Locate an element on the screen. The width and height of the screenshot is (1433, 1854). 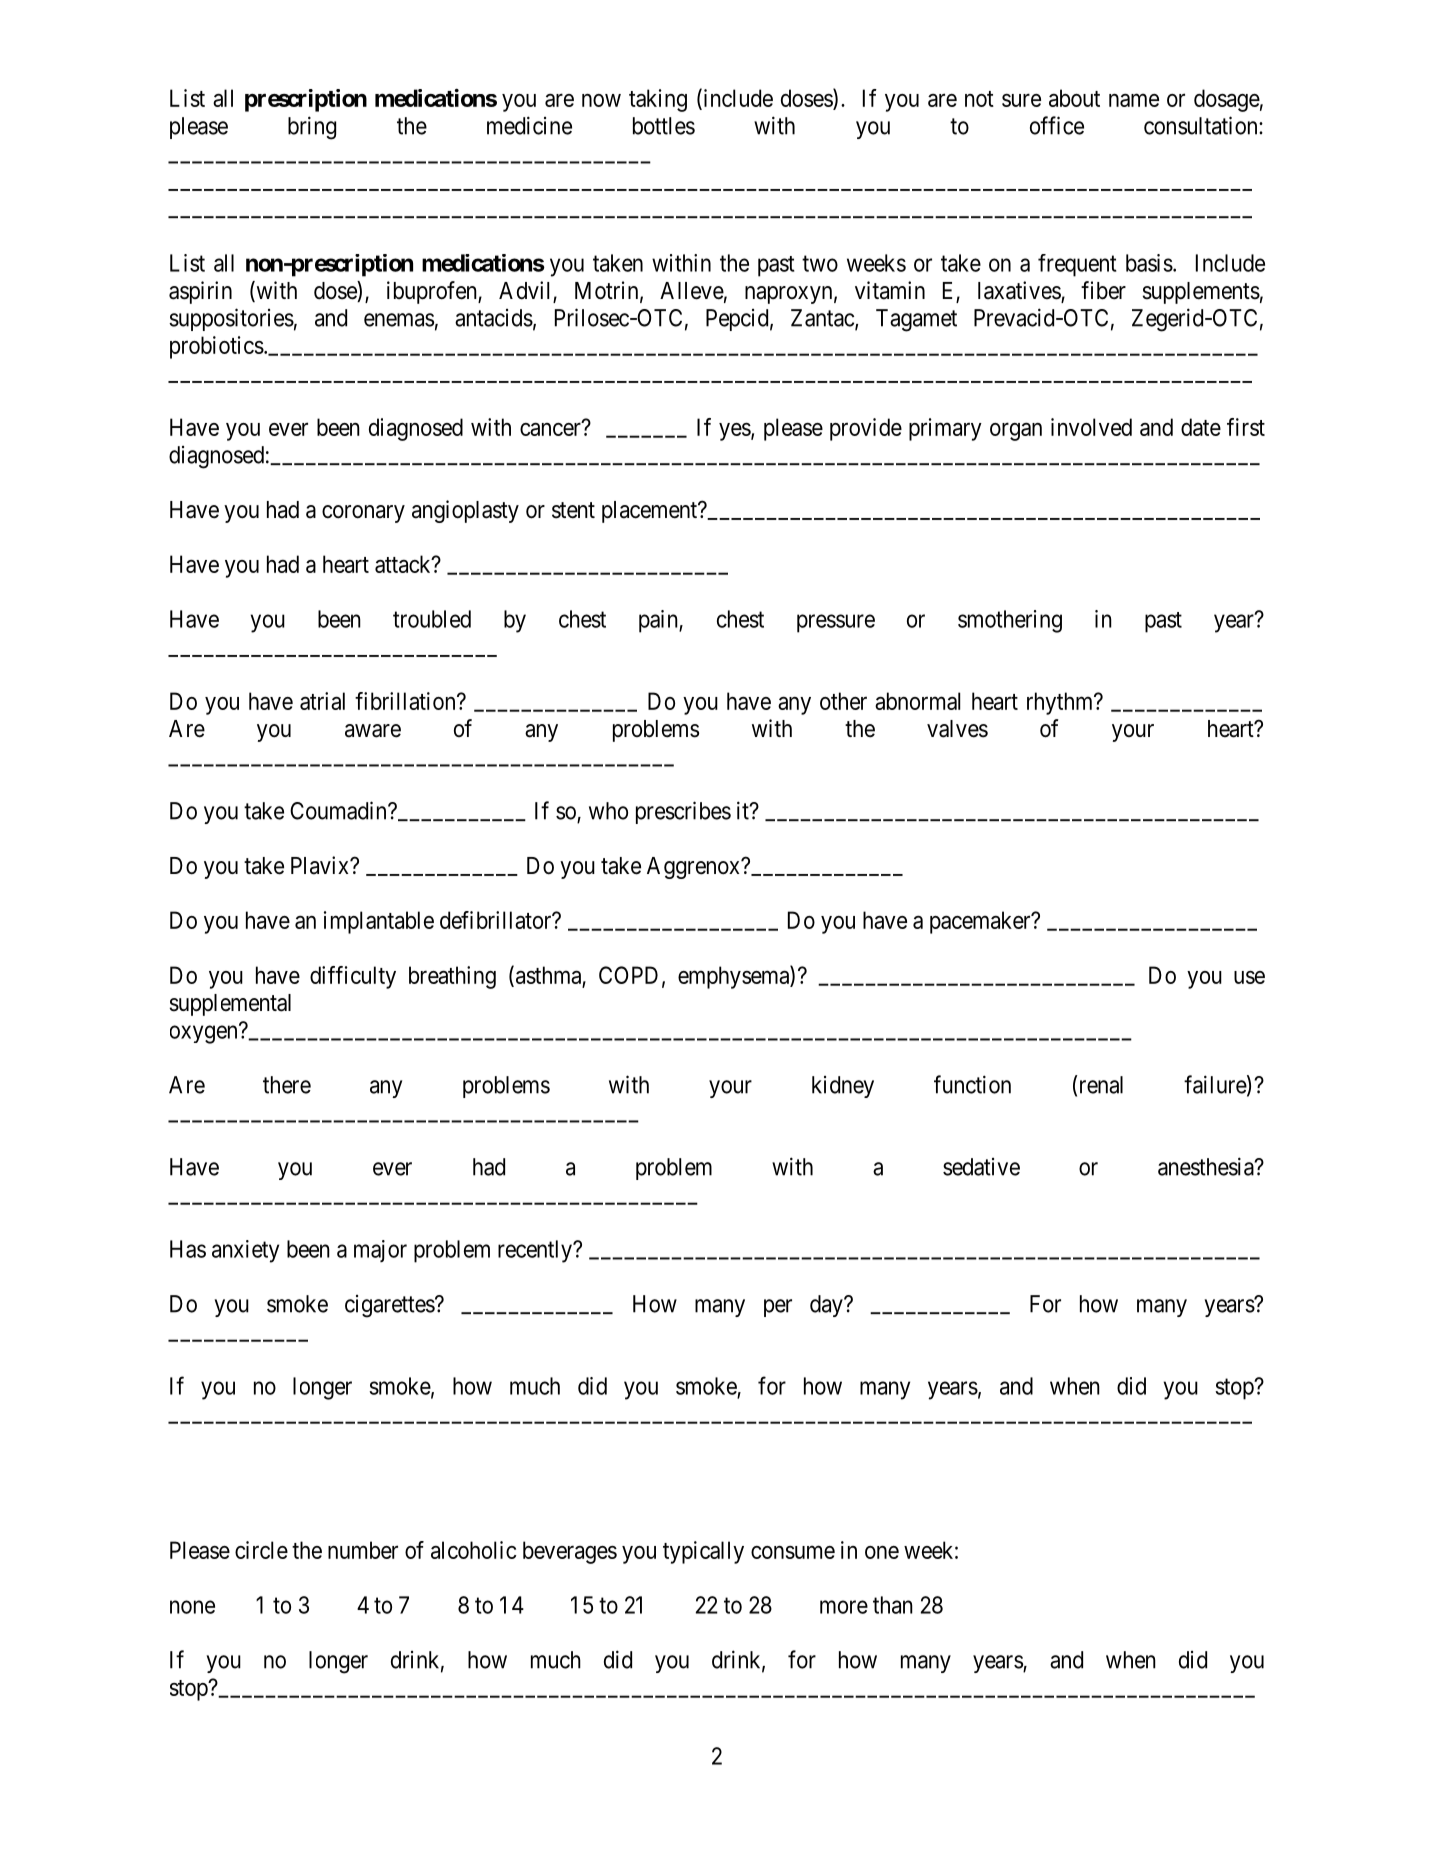
pain is located at coordinates (659, 621).
